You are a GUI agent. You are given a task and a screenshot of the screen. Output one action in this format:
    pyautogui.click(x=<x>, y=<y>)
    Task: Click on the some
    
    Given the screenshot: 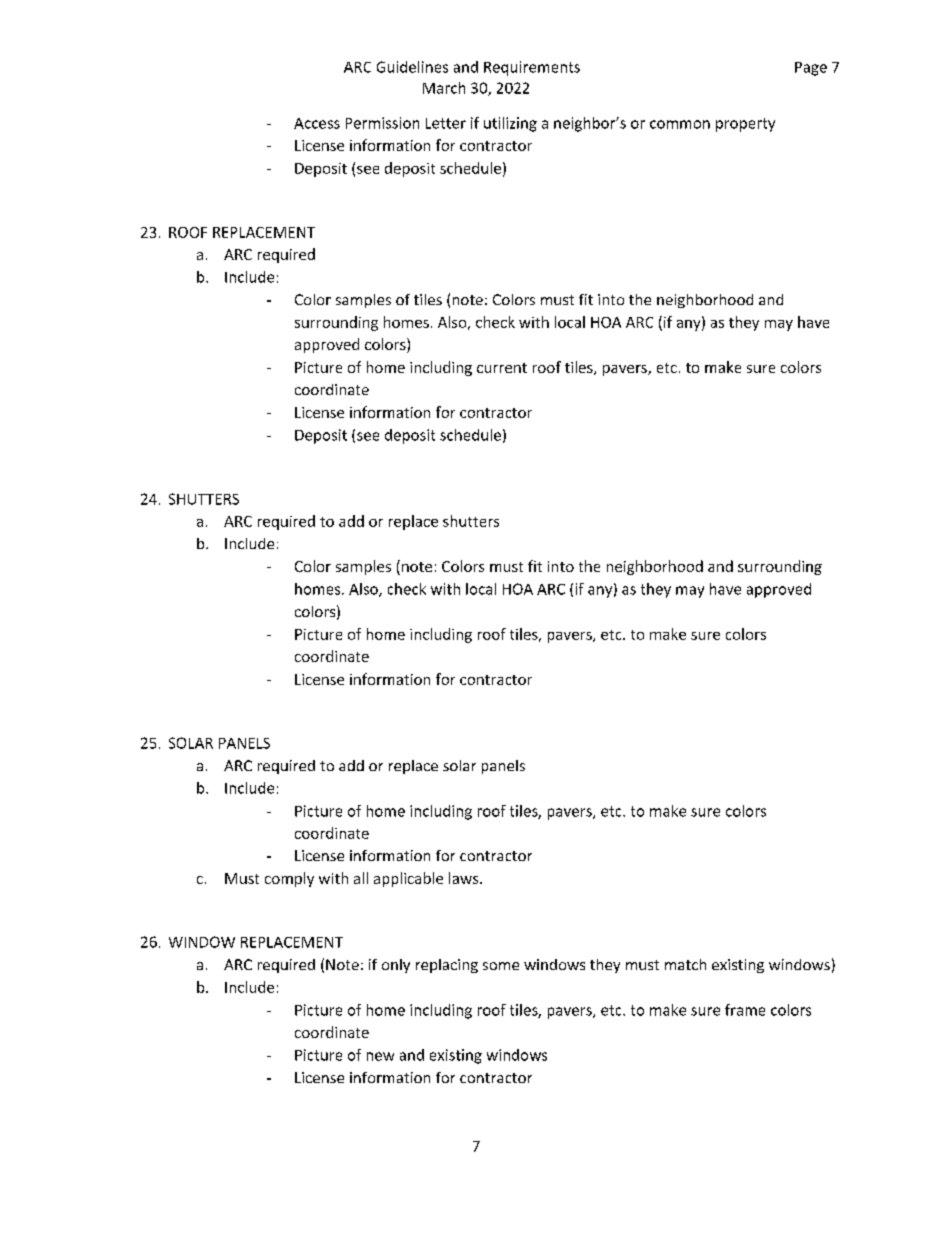 What is the action you would take?
    pyautogui.click(x=501, y=966)
